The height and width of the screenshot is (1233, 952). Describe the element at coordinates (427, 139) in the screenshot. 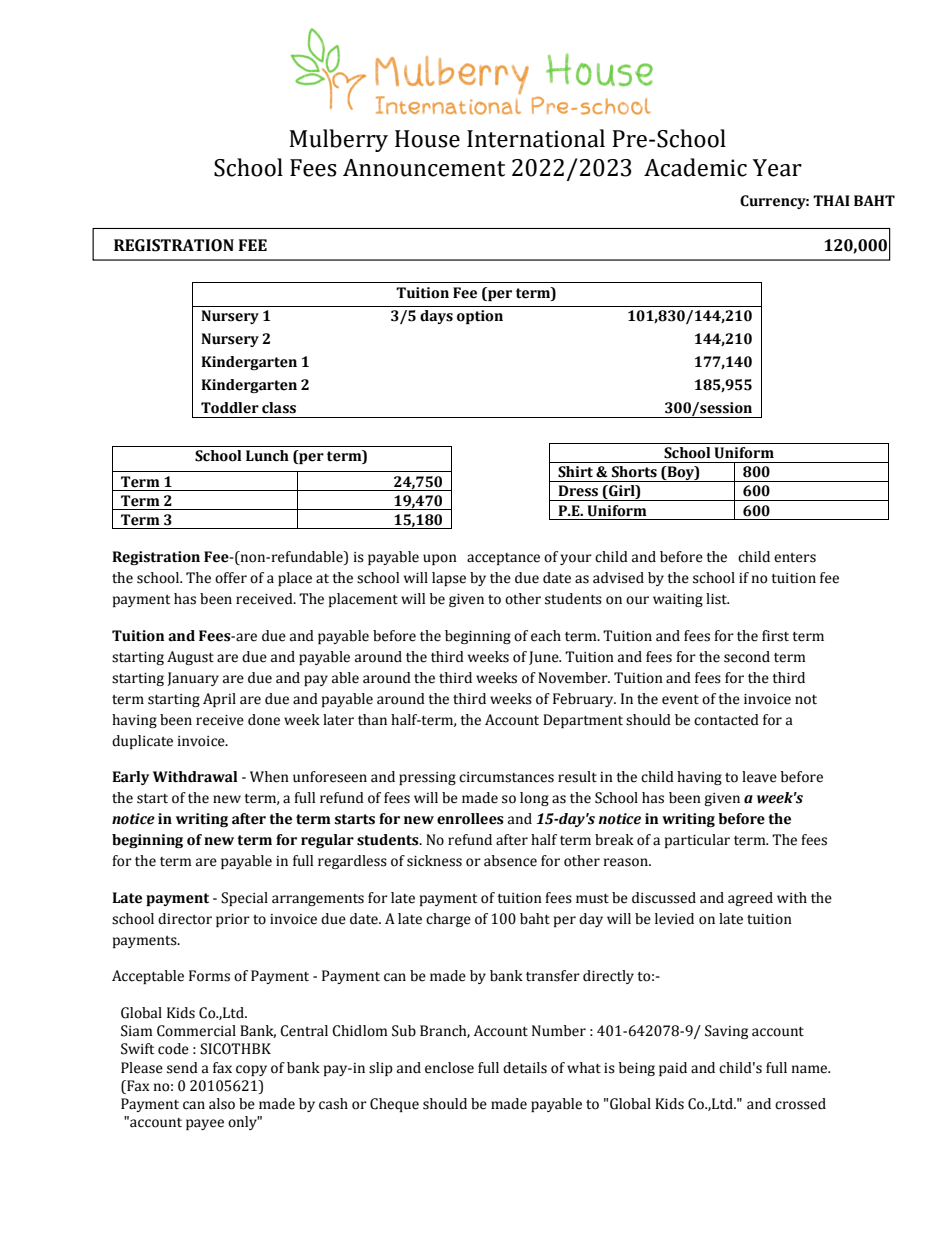

I see `House` at that location.
